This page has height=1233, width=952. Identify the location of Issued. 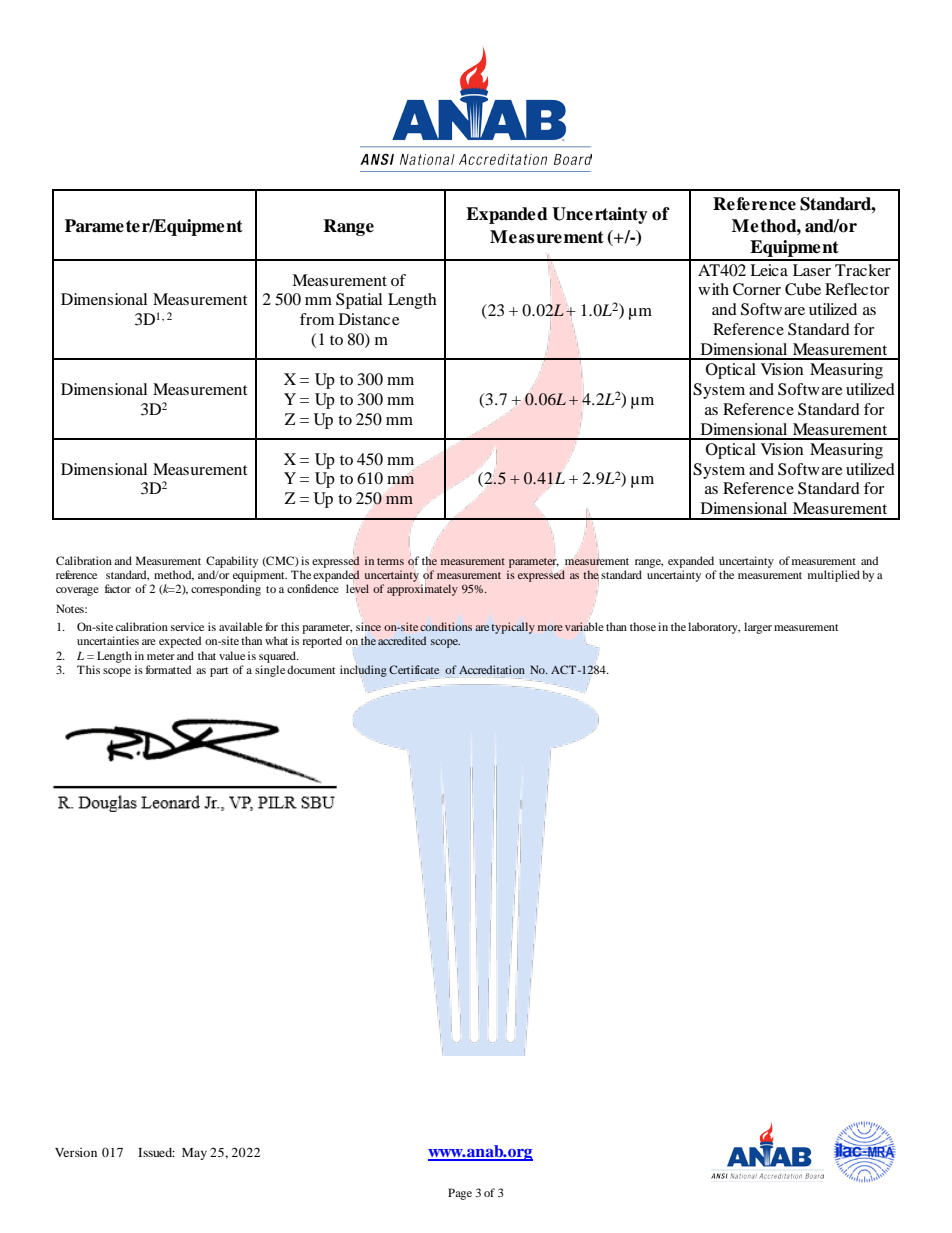
(156, 1152).
